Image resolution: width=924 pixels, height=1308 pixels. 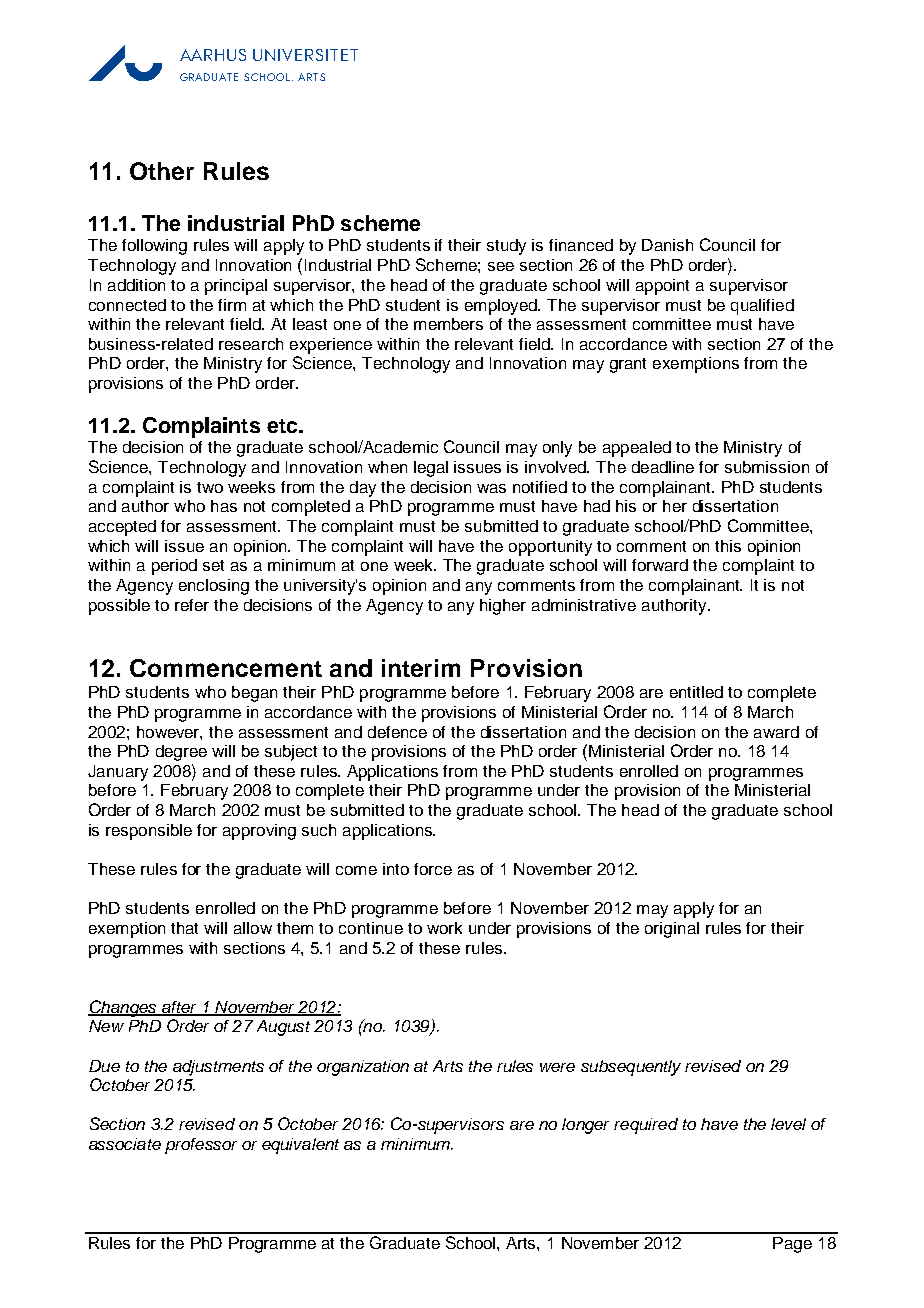 I want to click on UNIVERSITET, so click(x=305, y=55).
